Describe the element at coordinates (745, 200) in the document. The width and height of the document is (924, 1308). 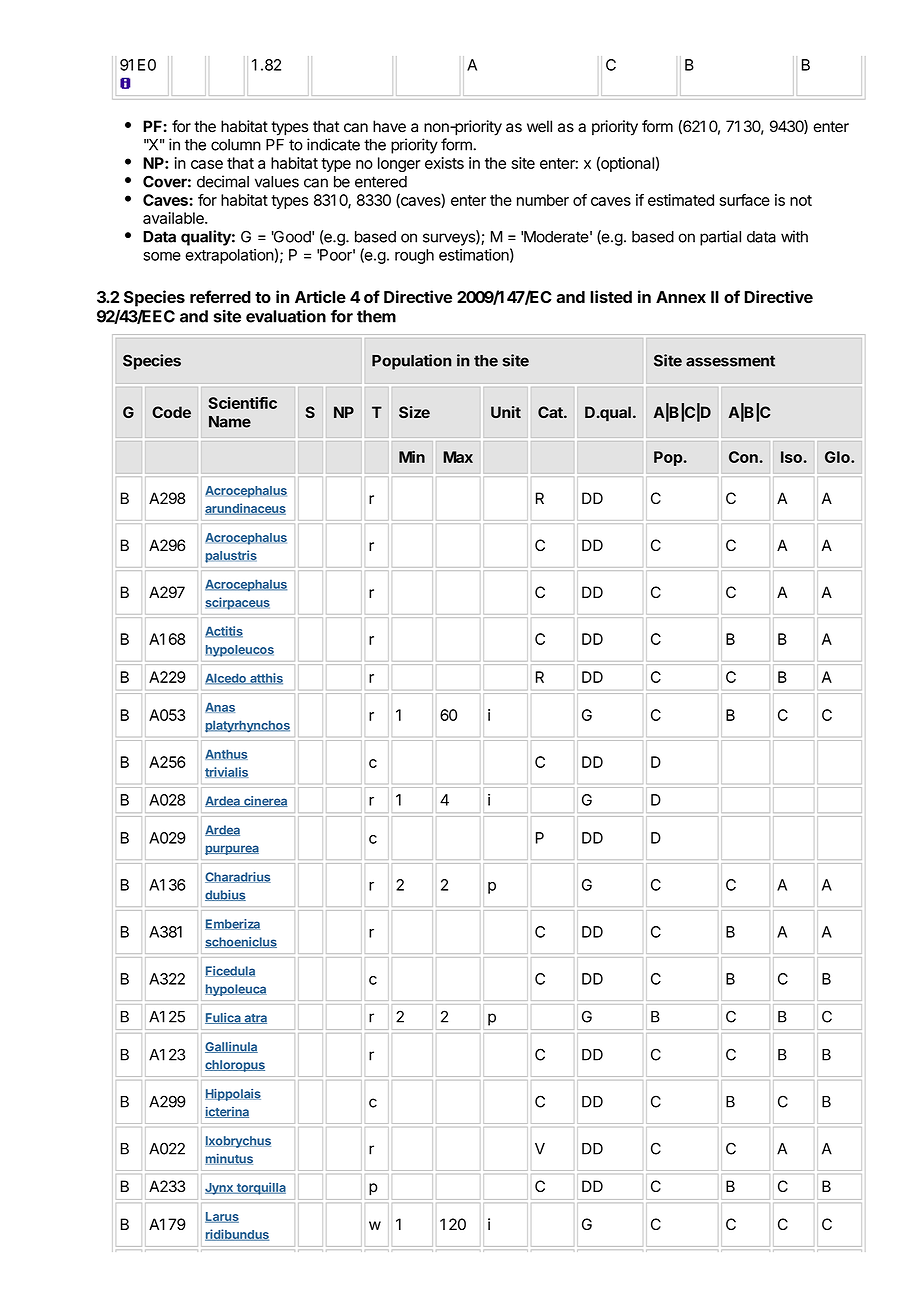
I see `surface` at that location.
